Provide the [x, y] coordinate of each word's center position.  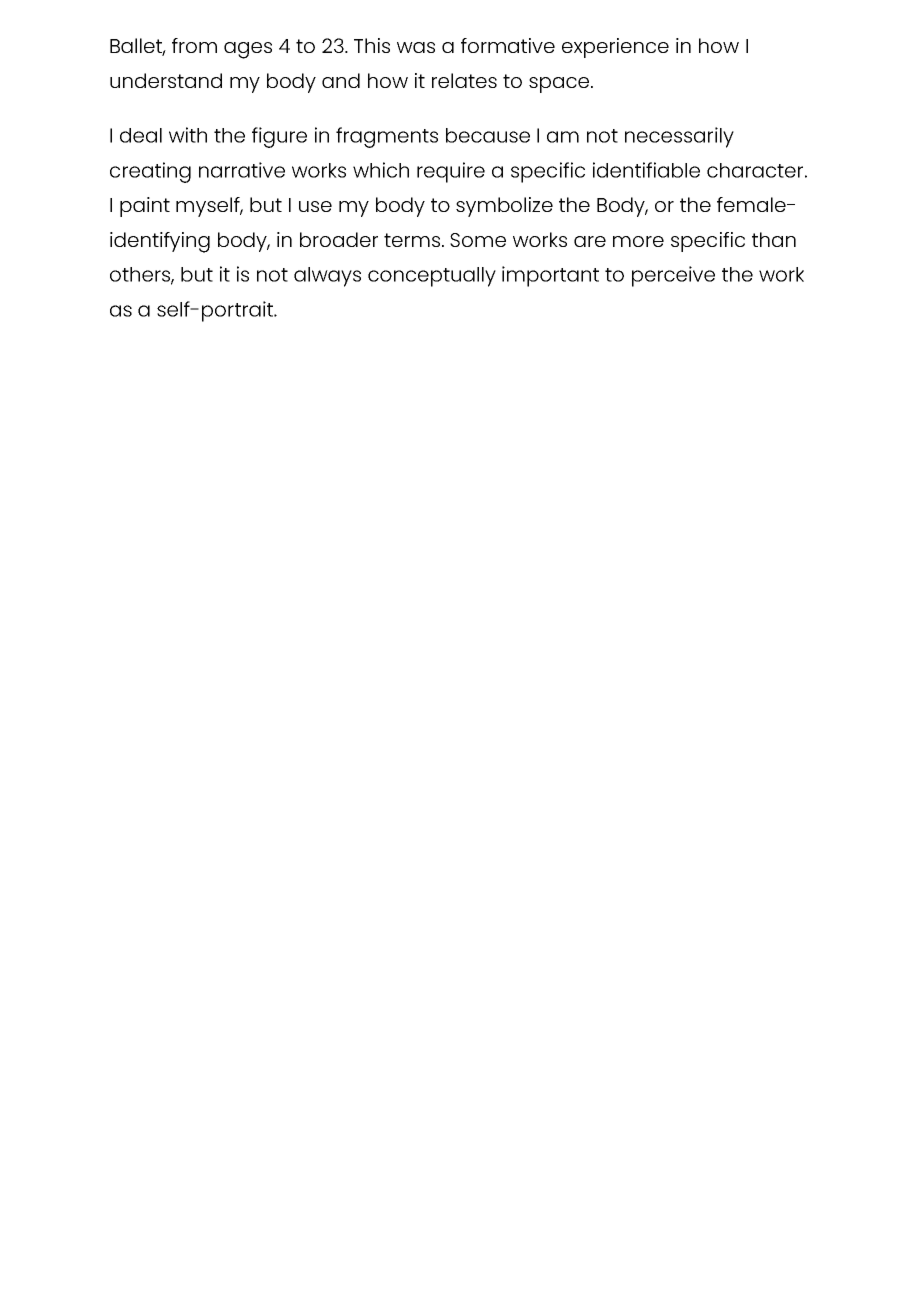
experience [615, 48]
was [416, 47]
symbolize [504, 207]
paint [145, 207]
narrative [242, 170]
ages [248, 50]
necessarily [679, 137]
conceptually [432, 277]
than [774, 239]
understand [166, 80]
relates [464, 80]
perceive [673, 276]
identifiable [646, 170]
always [327, 277]
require [451, 172]
